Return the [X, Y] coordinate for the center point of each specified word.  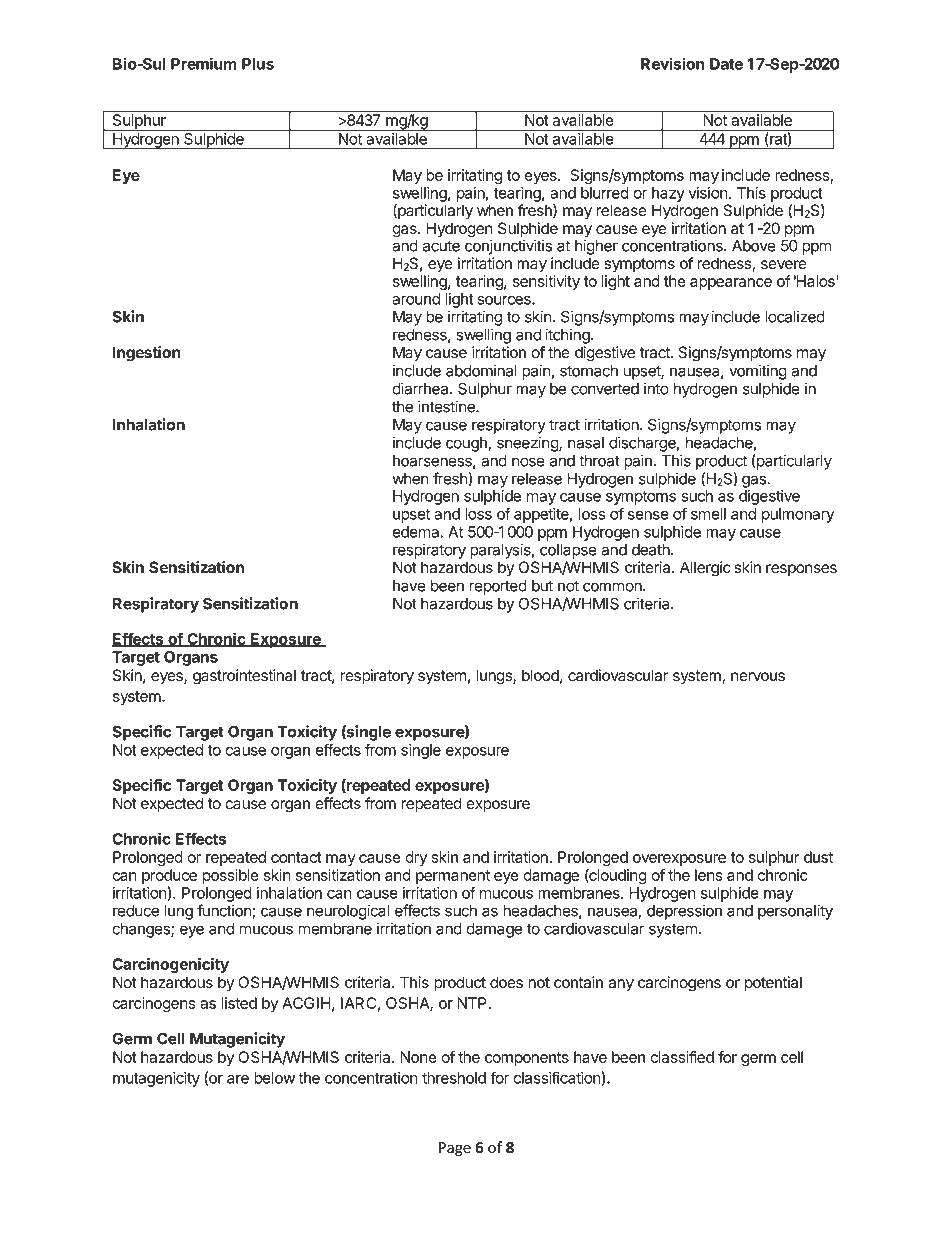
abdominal [481, 370]
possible [231, 876]
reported [498, 587]
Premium [204, 63]
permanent [453, 877]
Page [455, 1149]
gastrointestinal [244, 677]
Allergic [705, 569]
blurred [605, 193]
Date [726, 64]
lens [709, 875]
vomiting [758, 372]
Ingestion [147, 354]
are [238, 1079]
